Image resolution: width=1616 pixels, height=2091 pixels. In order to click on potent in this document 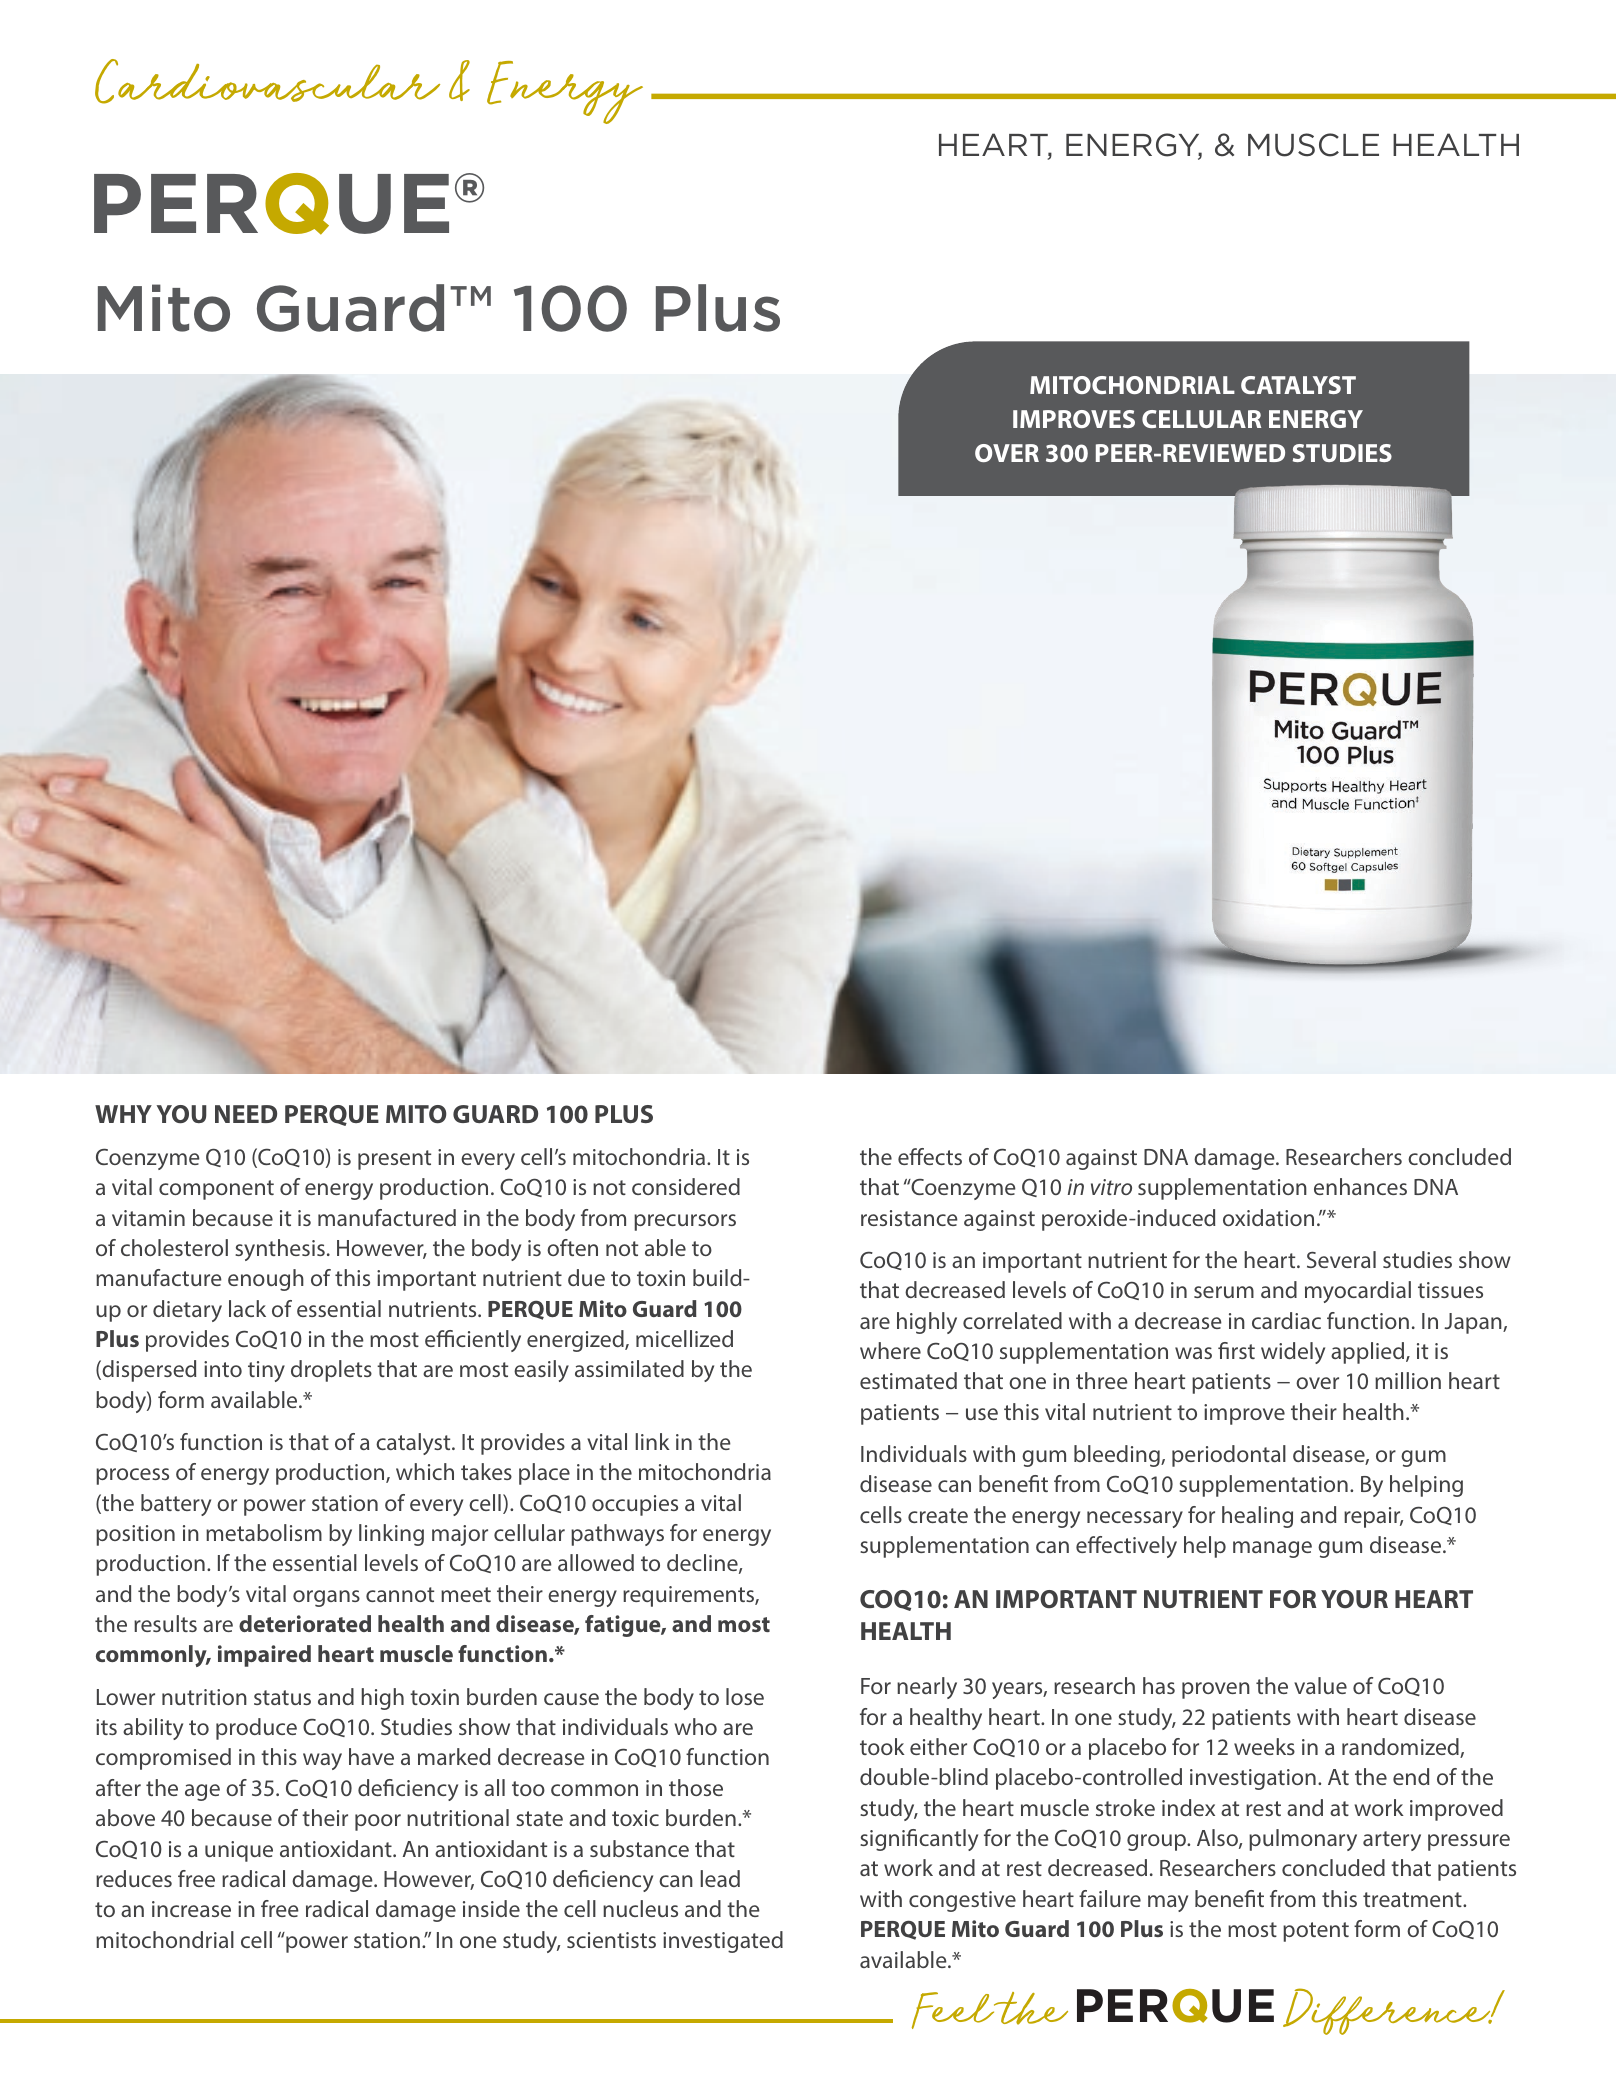, I will do `click(1316, 1932)`.
